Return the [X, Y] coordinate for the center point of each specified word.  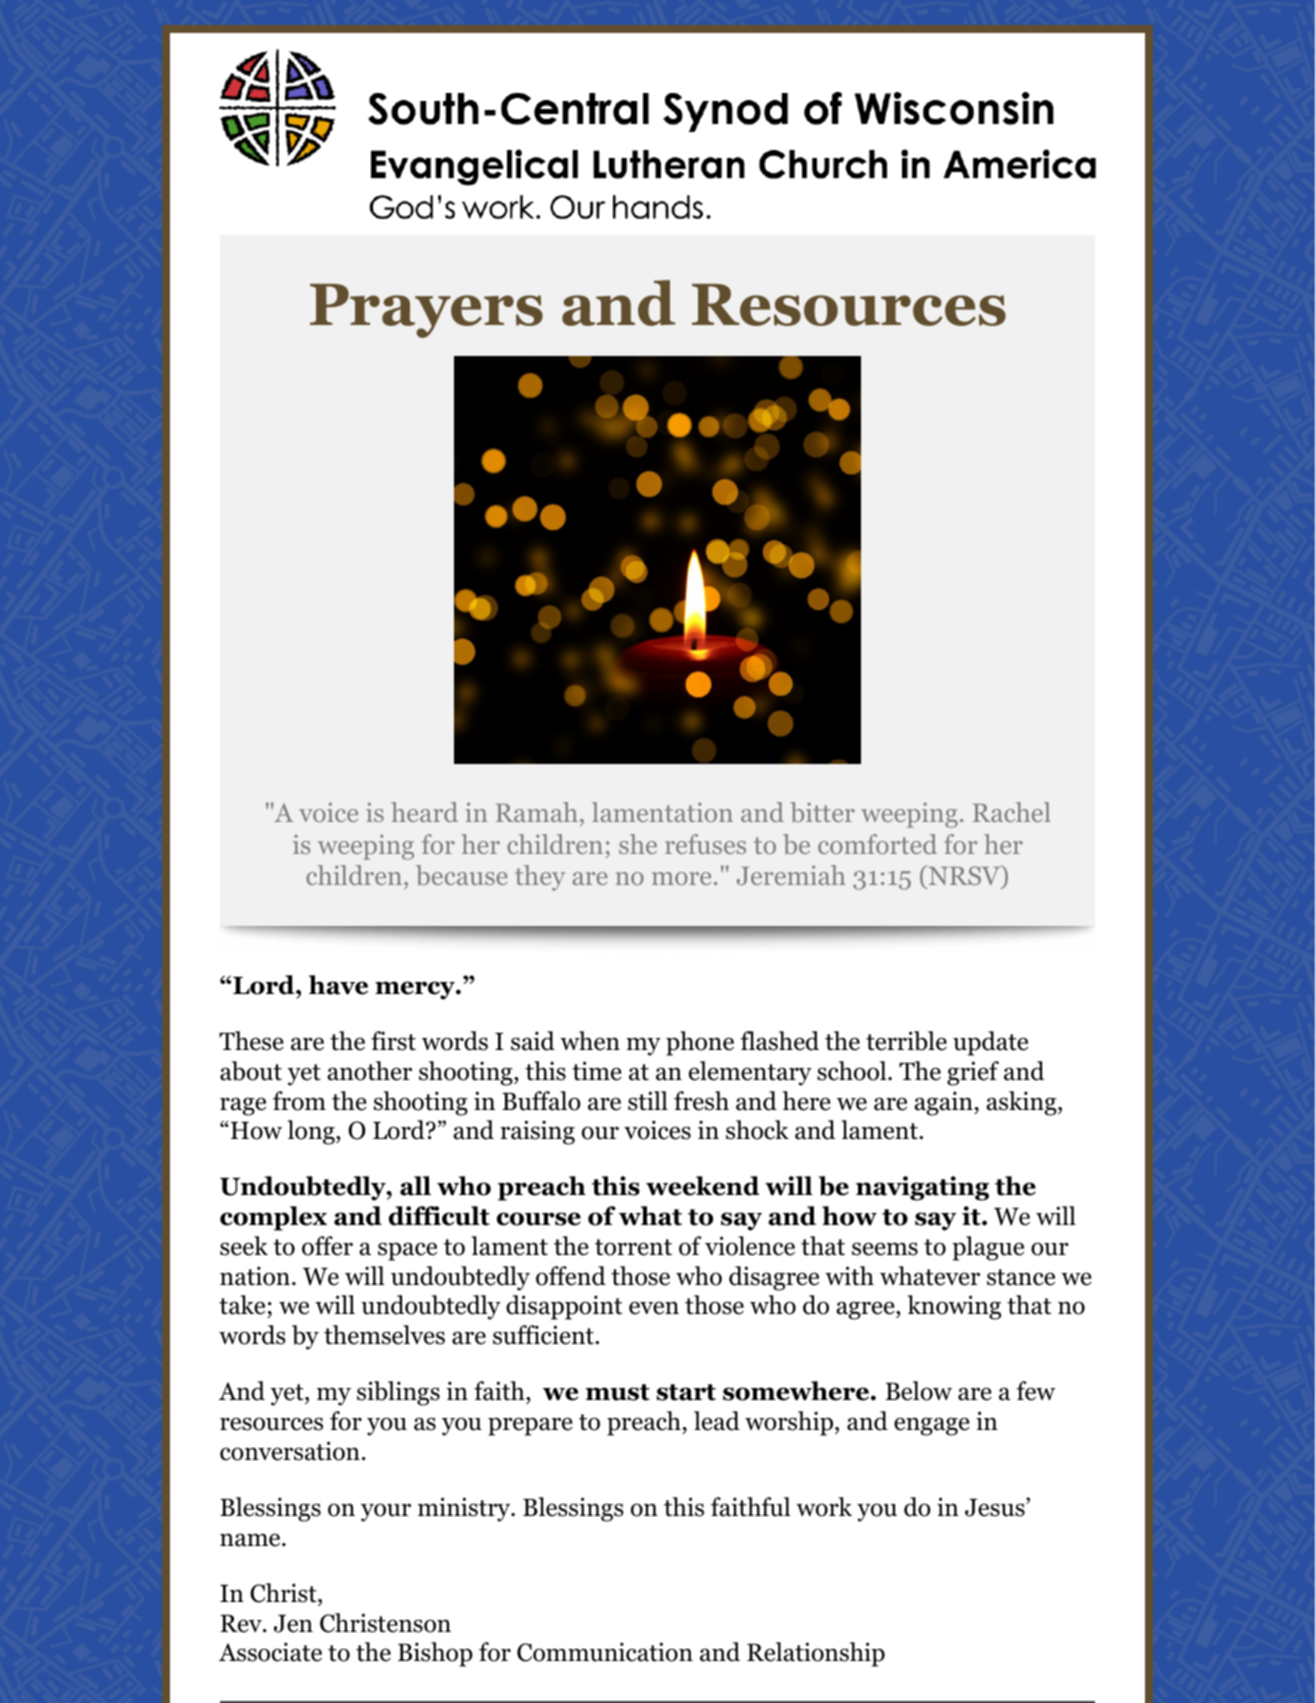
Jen [293, 1624]
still [648, 1101]
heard [424, 812]
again [944, 1103]
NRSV [964, 876]
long [312, 1132]
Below [919, 1391]
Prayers [426, 311]
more [681, 878]
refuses [705, 844]
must [618, 1392]
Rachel [1012, 812]
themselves [384, 1335]
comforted [877, 844]
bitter [822, 812]
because [462, 875]
